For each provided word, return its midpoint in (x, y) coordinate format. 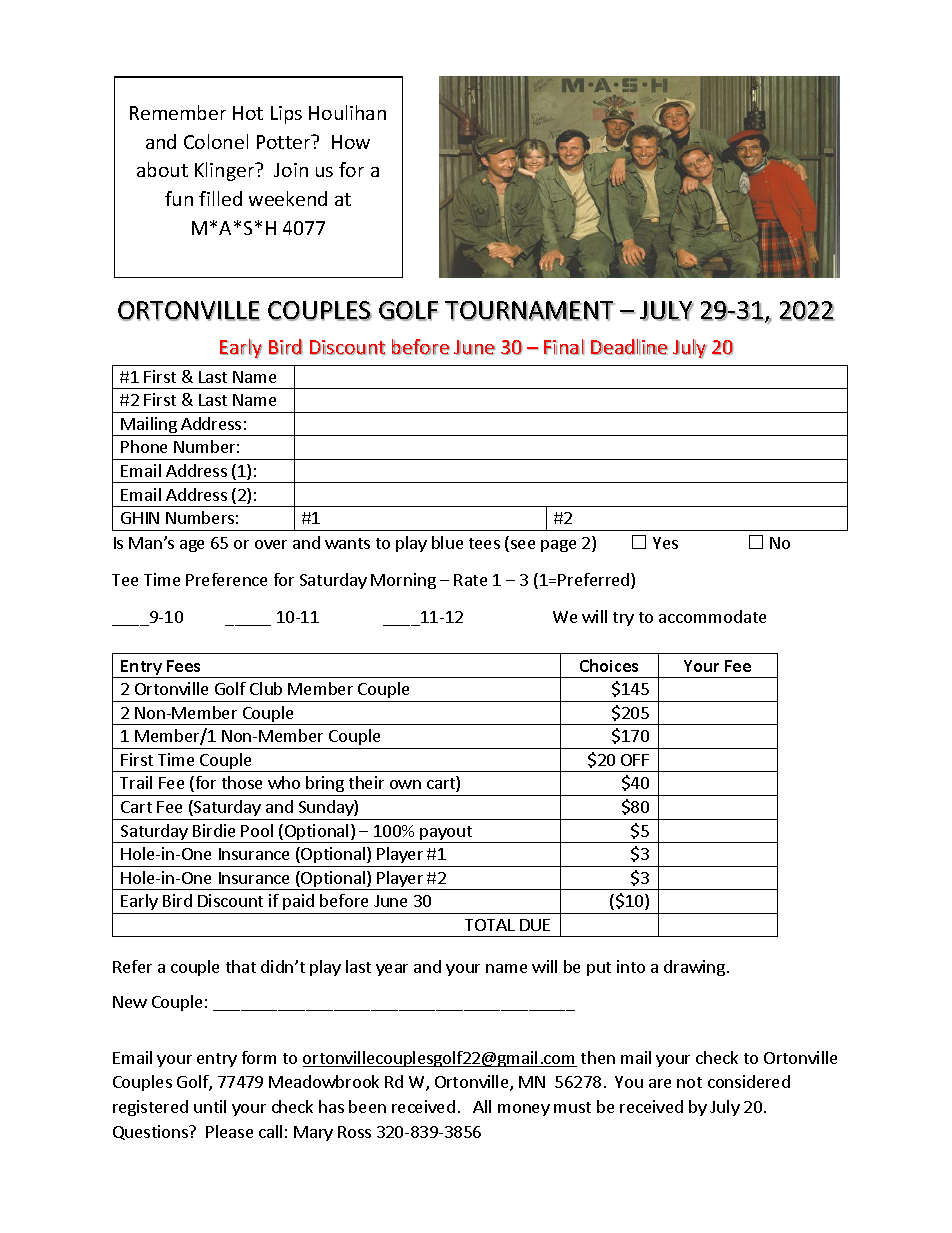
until (210, 1106)
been (367, 1106)
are (660, 1083)
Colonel (216, 141)
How (351, 142)
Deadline (629, 347)
